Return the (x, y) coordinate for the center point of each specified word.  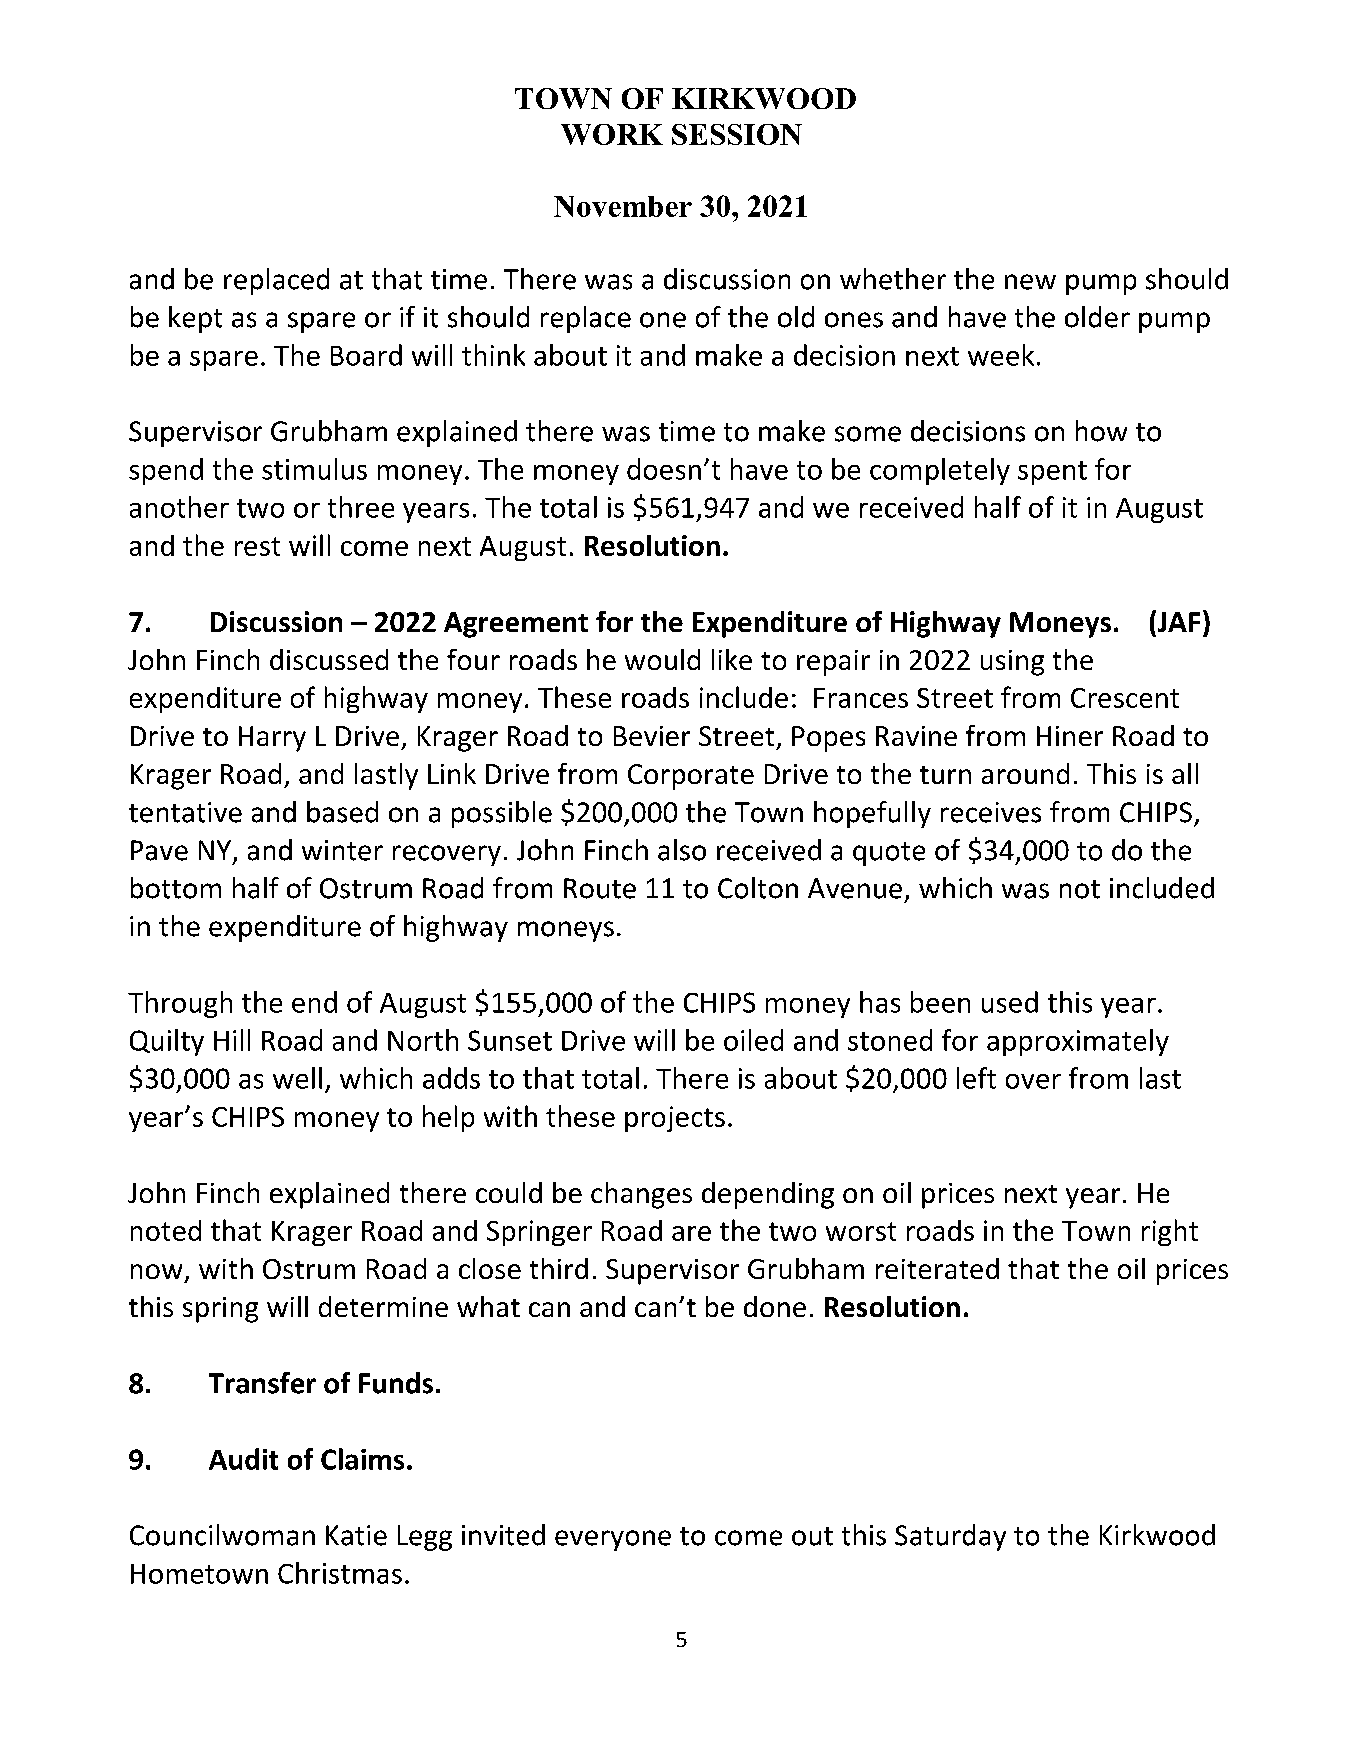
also (682, 850)
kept (195, 319)
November (623, 206)
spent (1052, 473)
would (662, 659)
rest (257, 546)
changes (641, 1195)
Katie (356, 1535)
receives (991, 812)
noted (166, 1230)
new (1030, 282)
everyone (613, 1540)
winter (342, 850)
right (1170, 1232)
